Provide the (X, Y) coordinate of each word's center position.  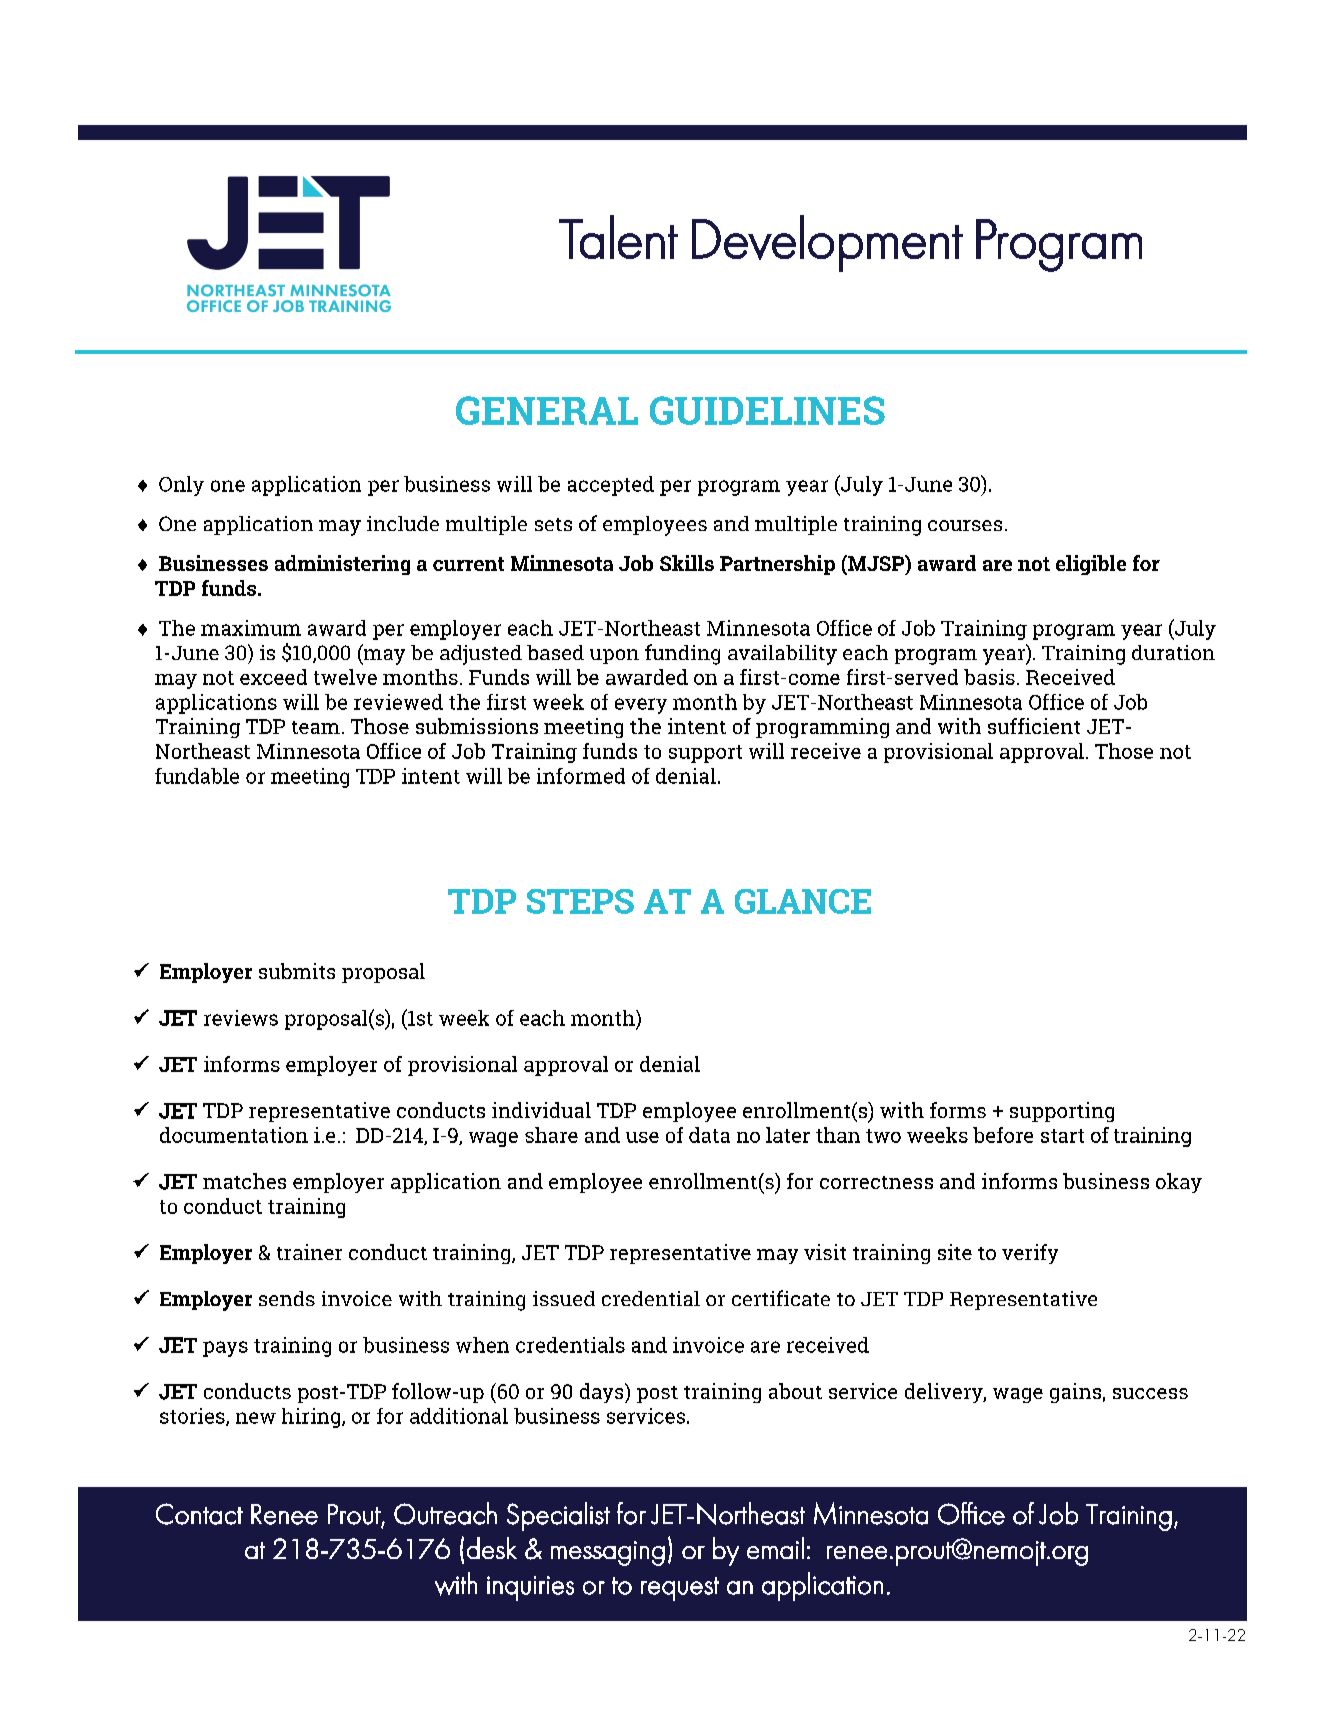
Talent (618, 237)
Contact (199, 1514)
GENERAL (547, 410)
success (1150, 1393)
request (680, 1589)
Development (827, 243)
